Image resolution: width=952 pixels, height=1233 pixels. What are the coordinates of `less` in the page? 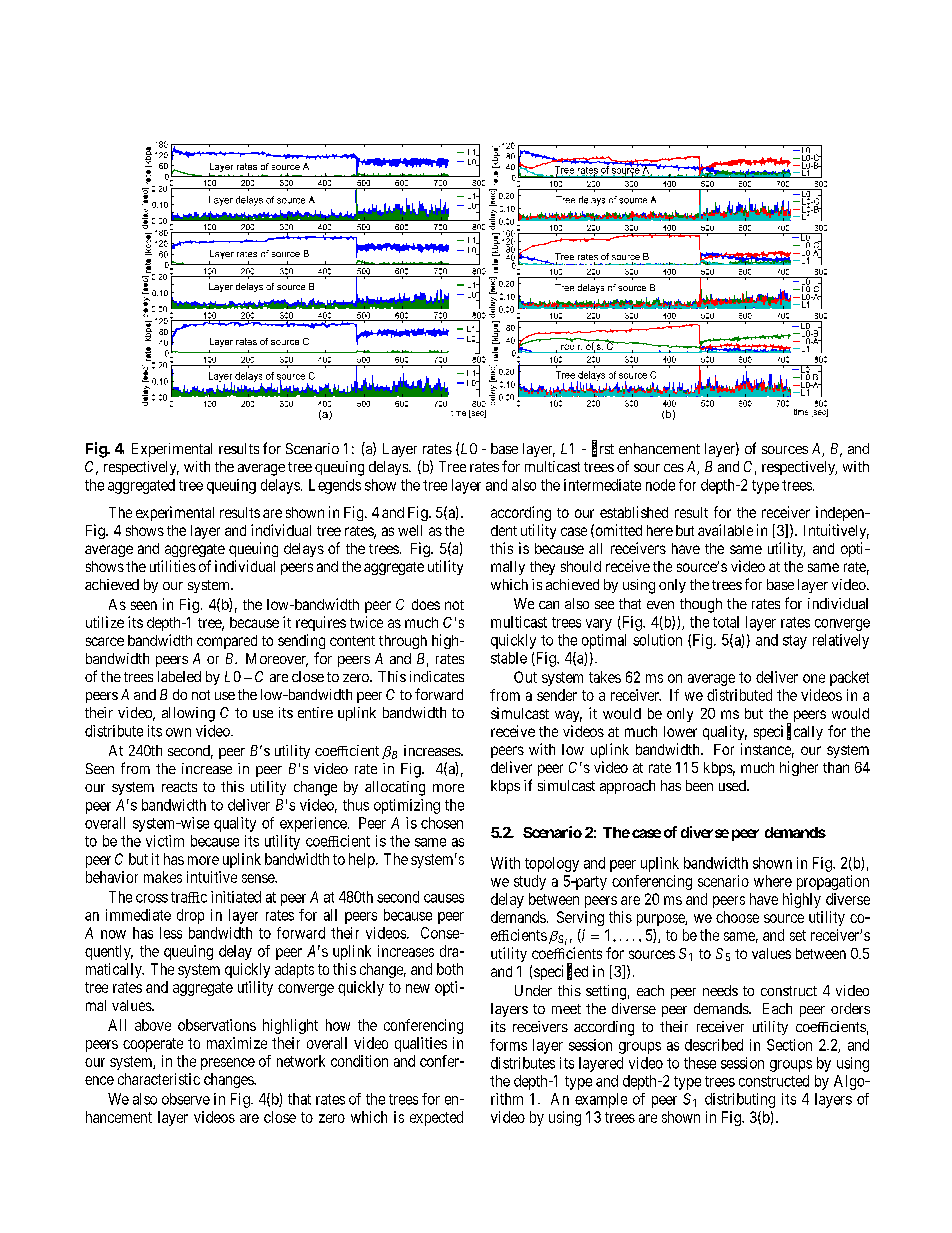 It's located at (171, 933).
